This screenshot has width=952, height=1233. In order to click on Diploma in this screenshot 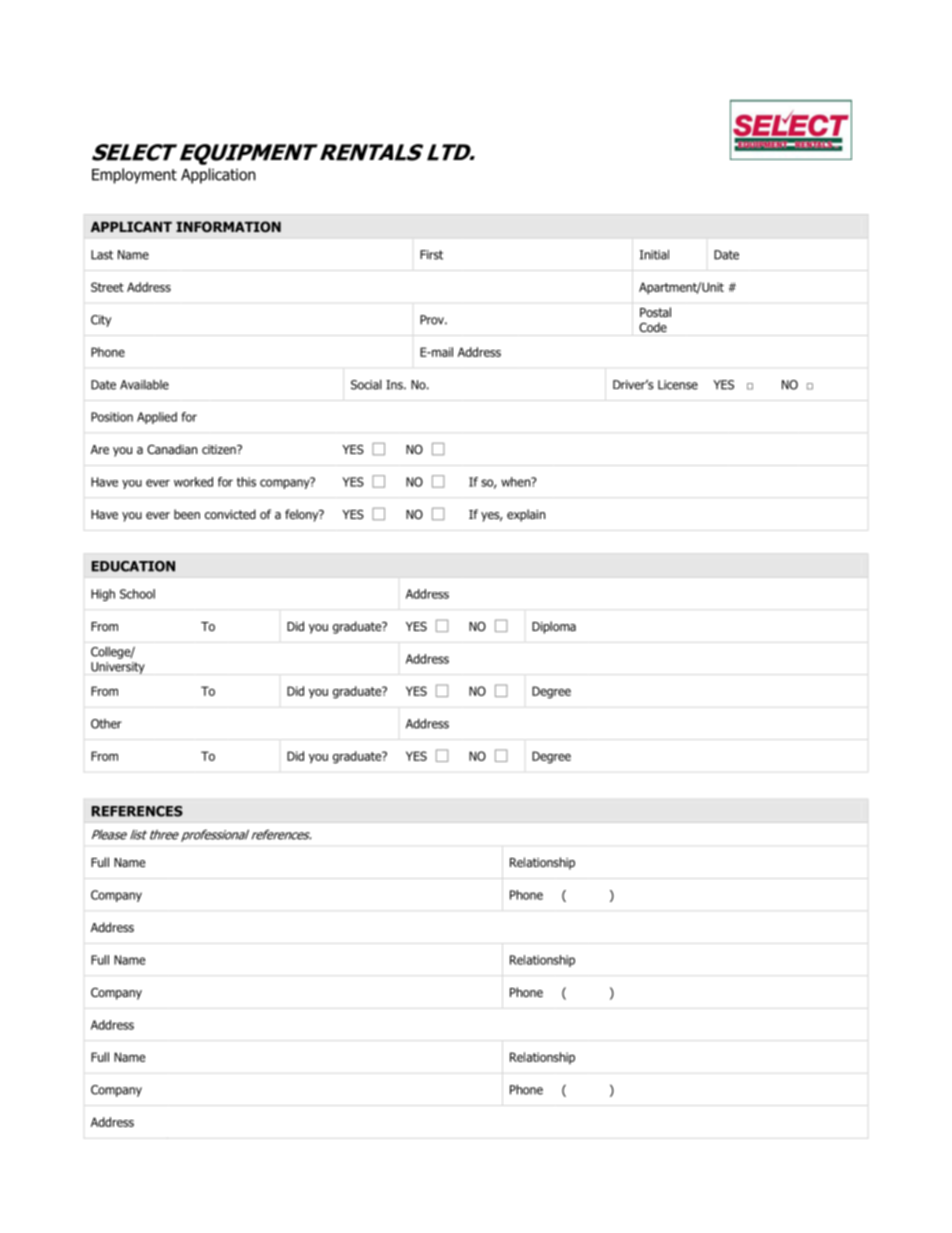, I will do `click(554, 627)`.
